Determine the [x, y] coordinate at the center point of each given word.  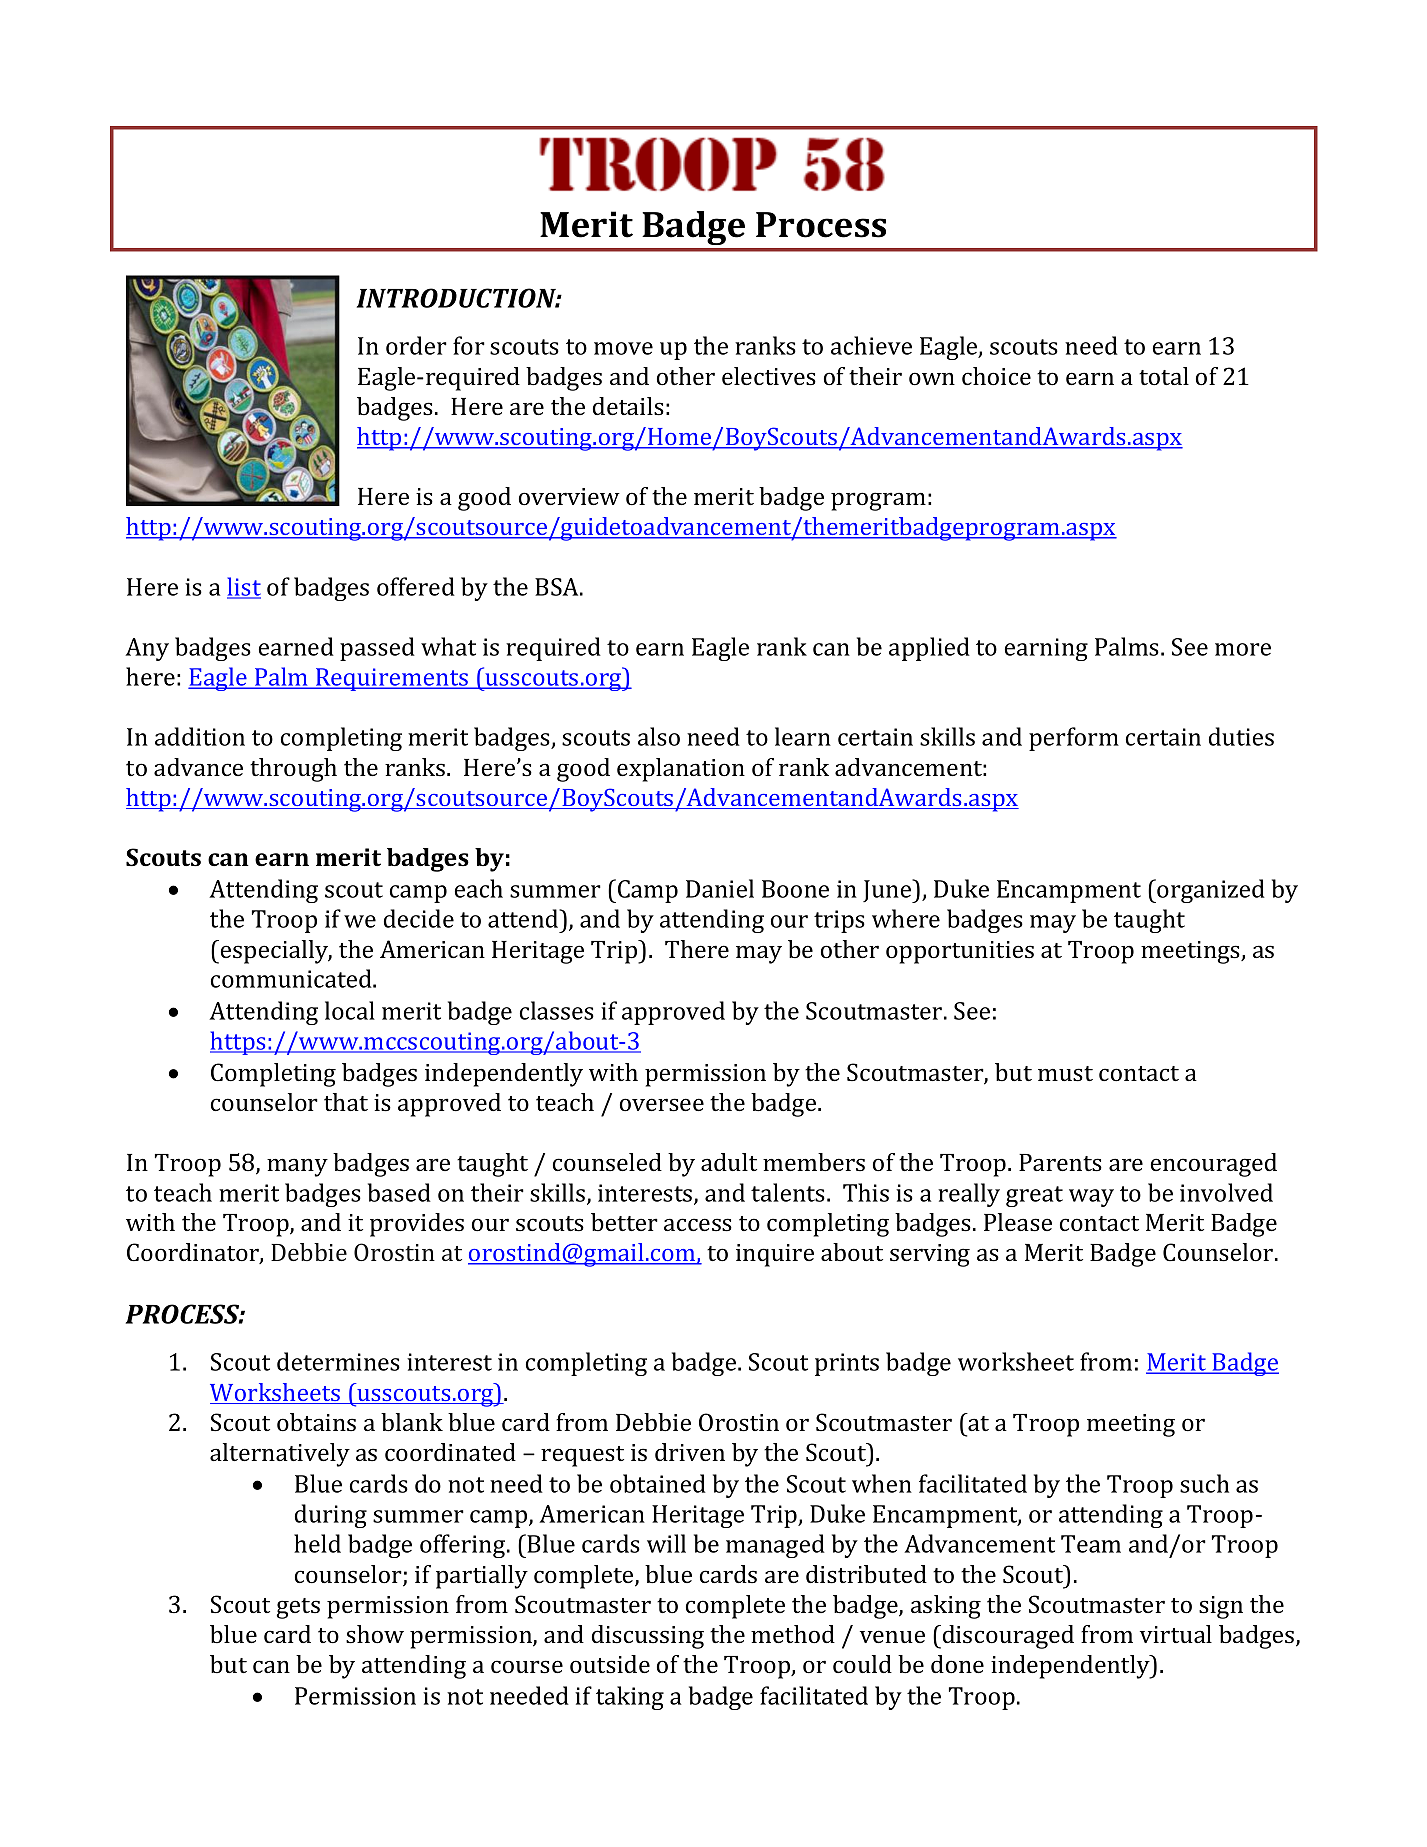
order [416, 345]
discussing [648, 1637]
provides [417, 1225]
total [1164, 376]
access [698, 1225]
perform [1074, 739]
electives [769, 376]
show [375, 1634]
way [1091, 1198]
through [293, 770]
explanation [681, 770]
